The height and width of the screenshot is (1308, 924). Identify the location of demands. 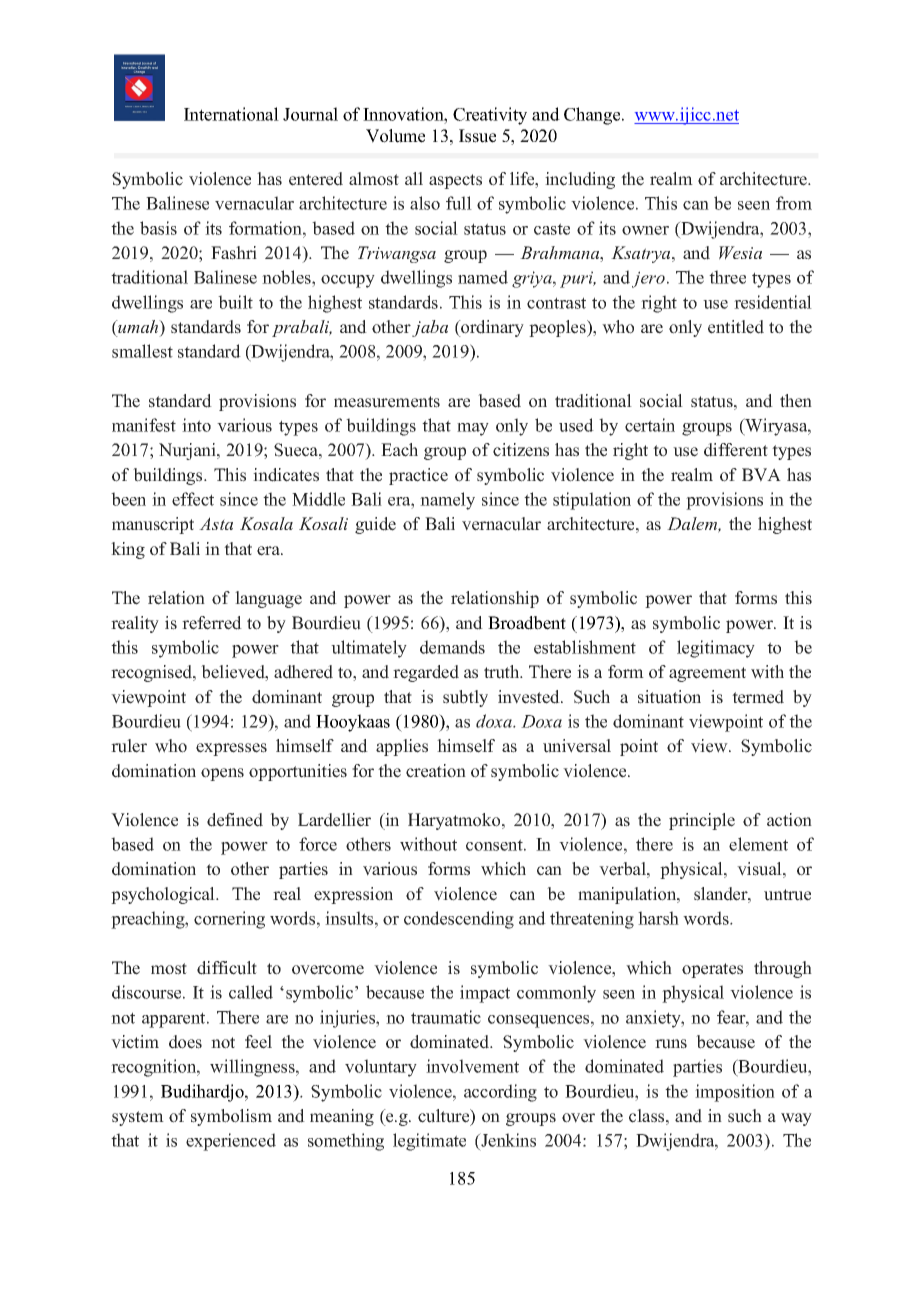
(452, 647).
